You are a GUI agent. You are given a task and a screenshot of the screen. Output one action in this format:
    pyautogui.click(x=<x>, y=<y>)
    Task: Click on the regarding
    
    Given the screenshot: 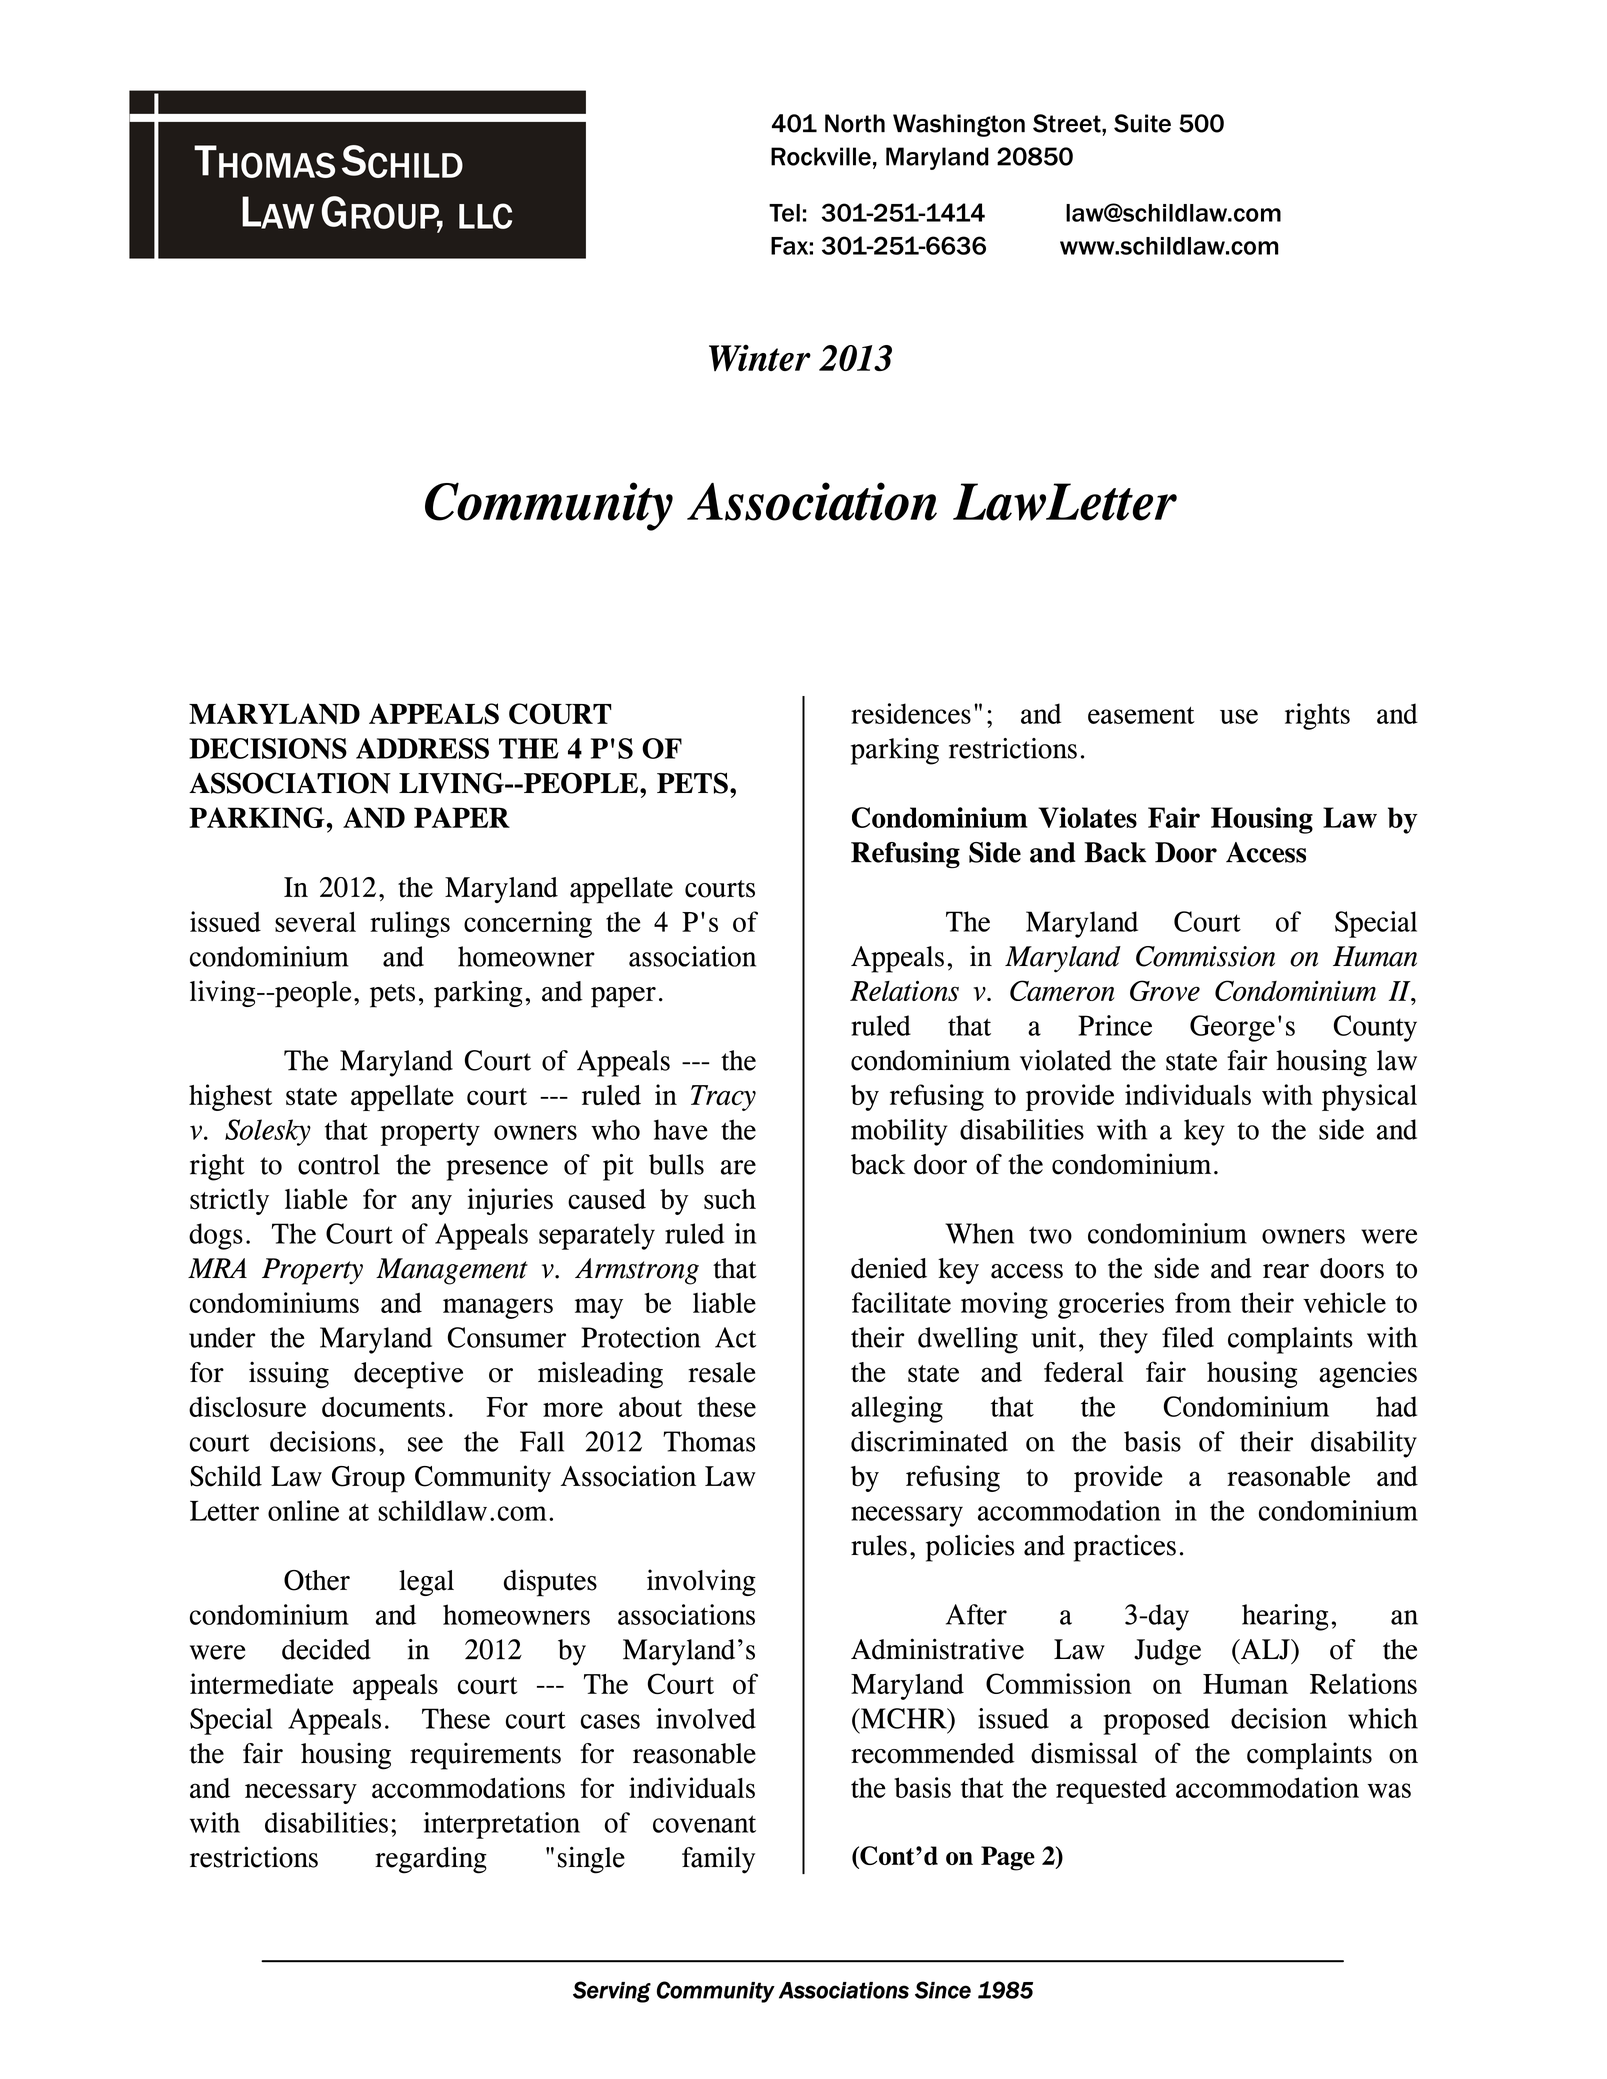 What is the action you would take?
    pyautogui.click(x=431, y=1860)
